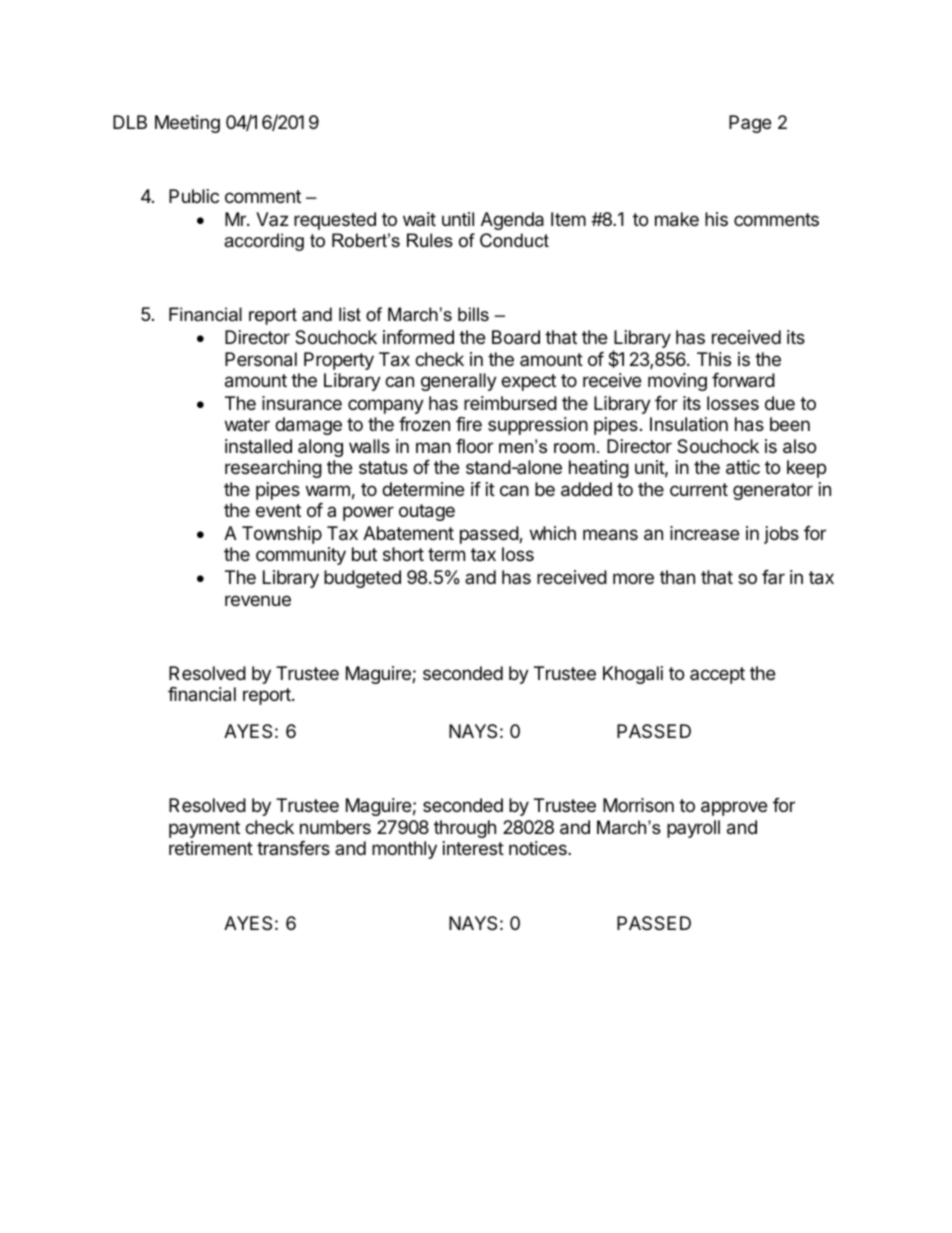 This page has height=1233, width=952. I want to click on Agenda, so click(512, 221).
